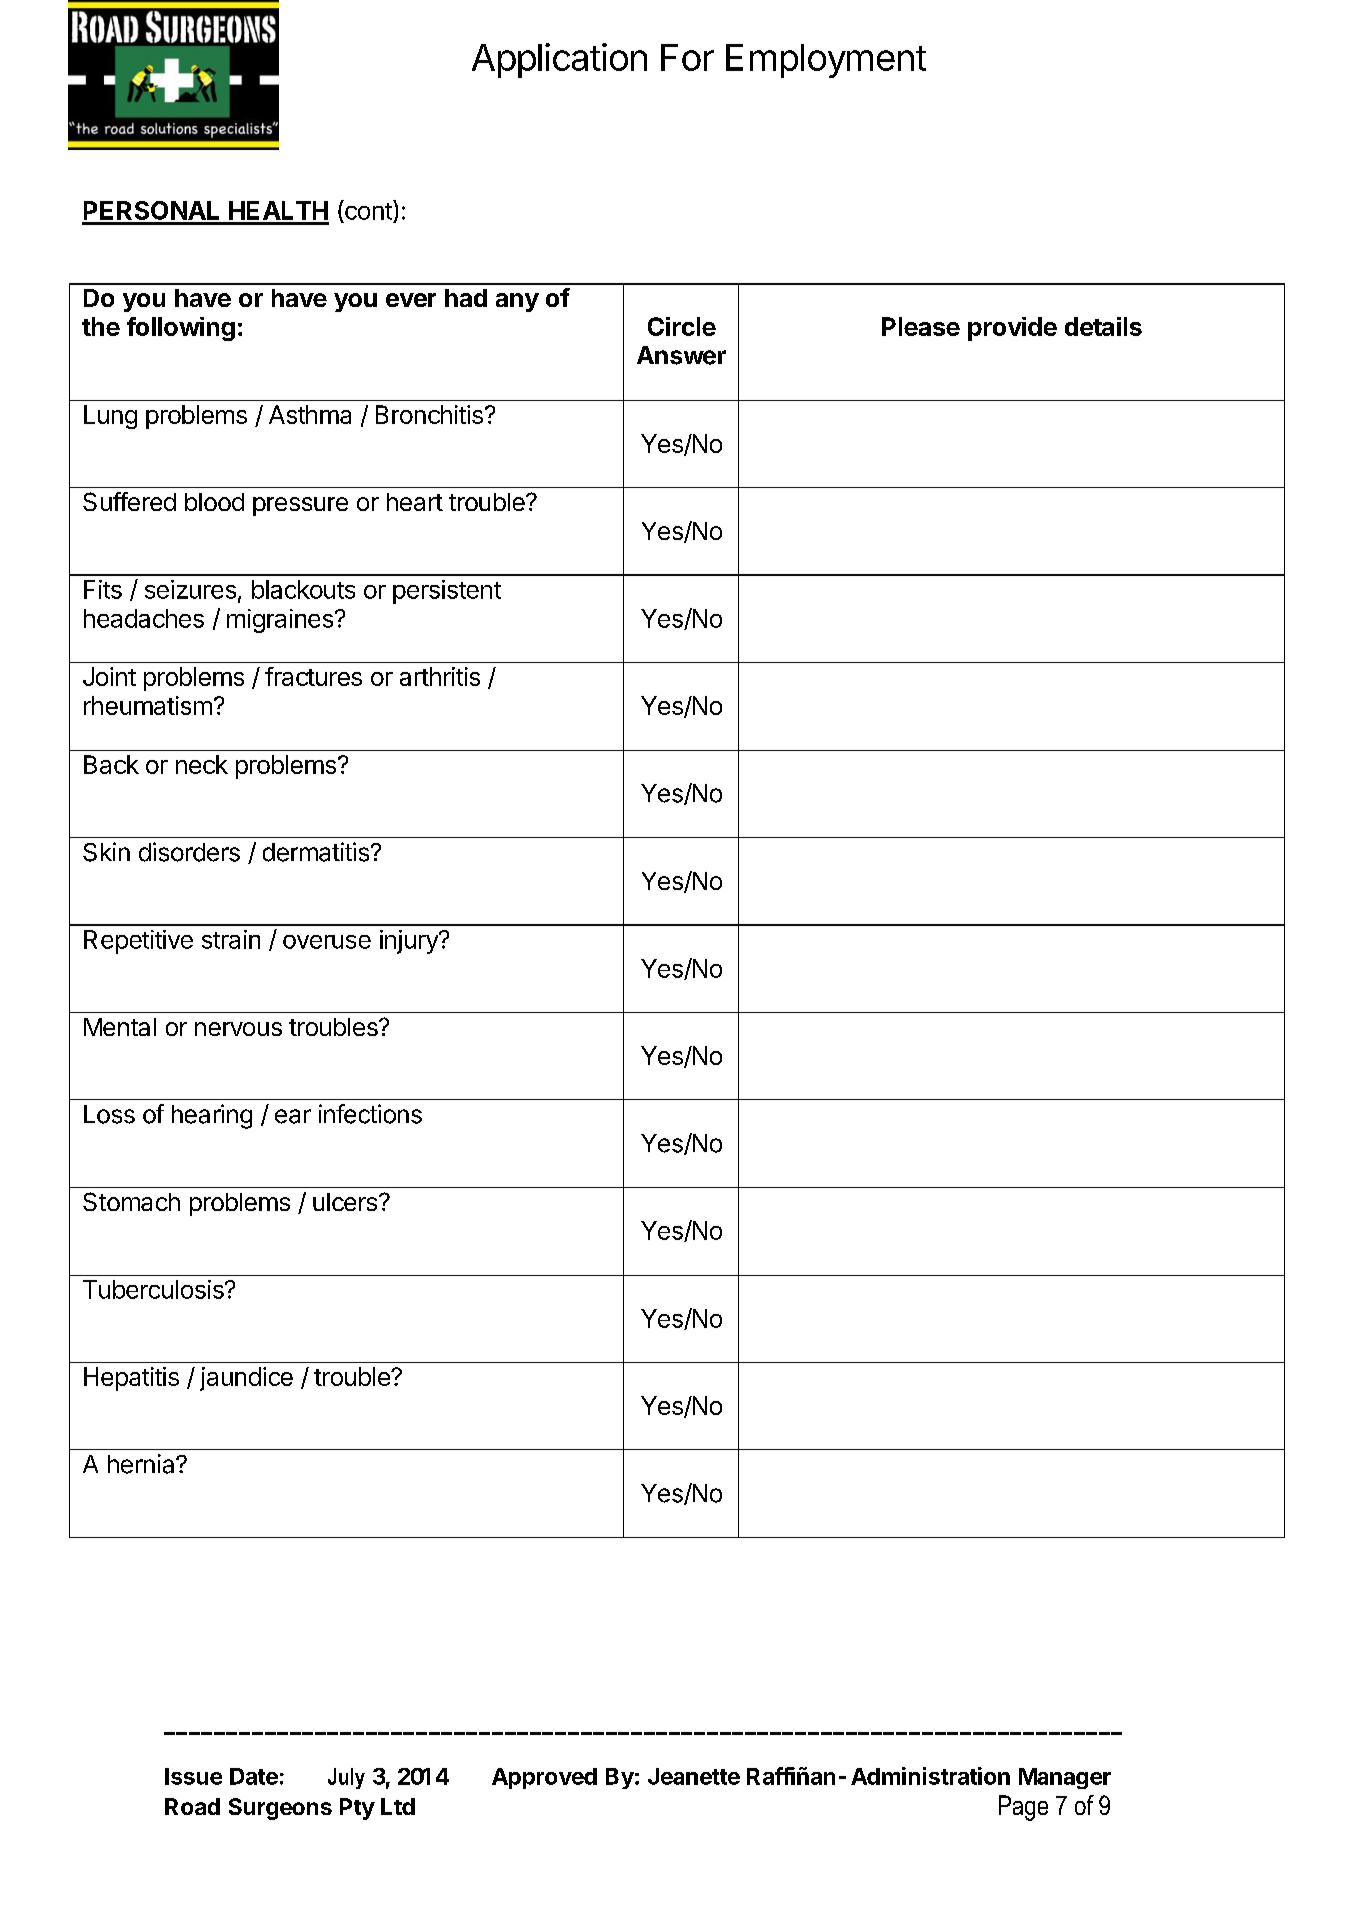  What do you see at coordinates (231, 939) in the image?
I see `strain` at bounding box center [231, 939].
